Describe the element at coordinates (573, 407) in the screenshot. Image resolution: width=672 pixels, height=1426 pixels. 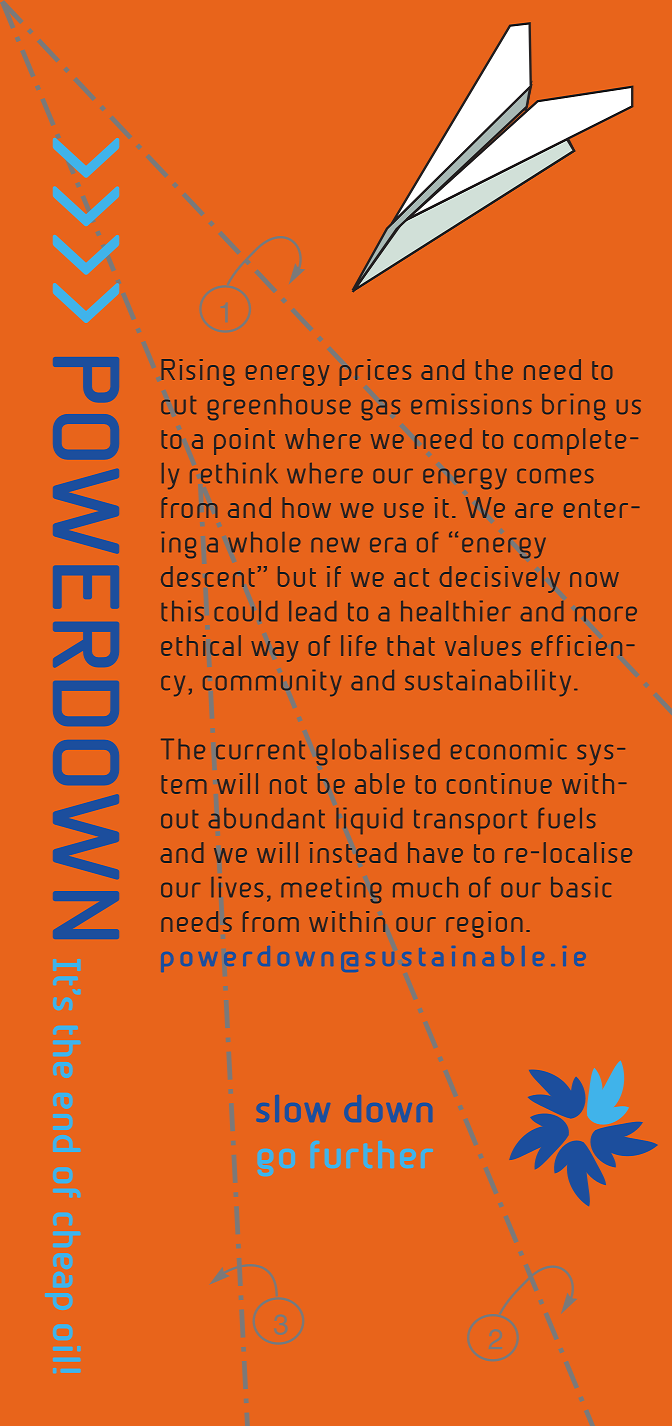
I see `bring` at that location.
